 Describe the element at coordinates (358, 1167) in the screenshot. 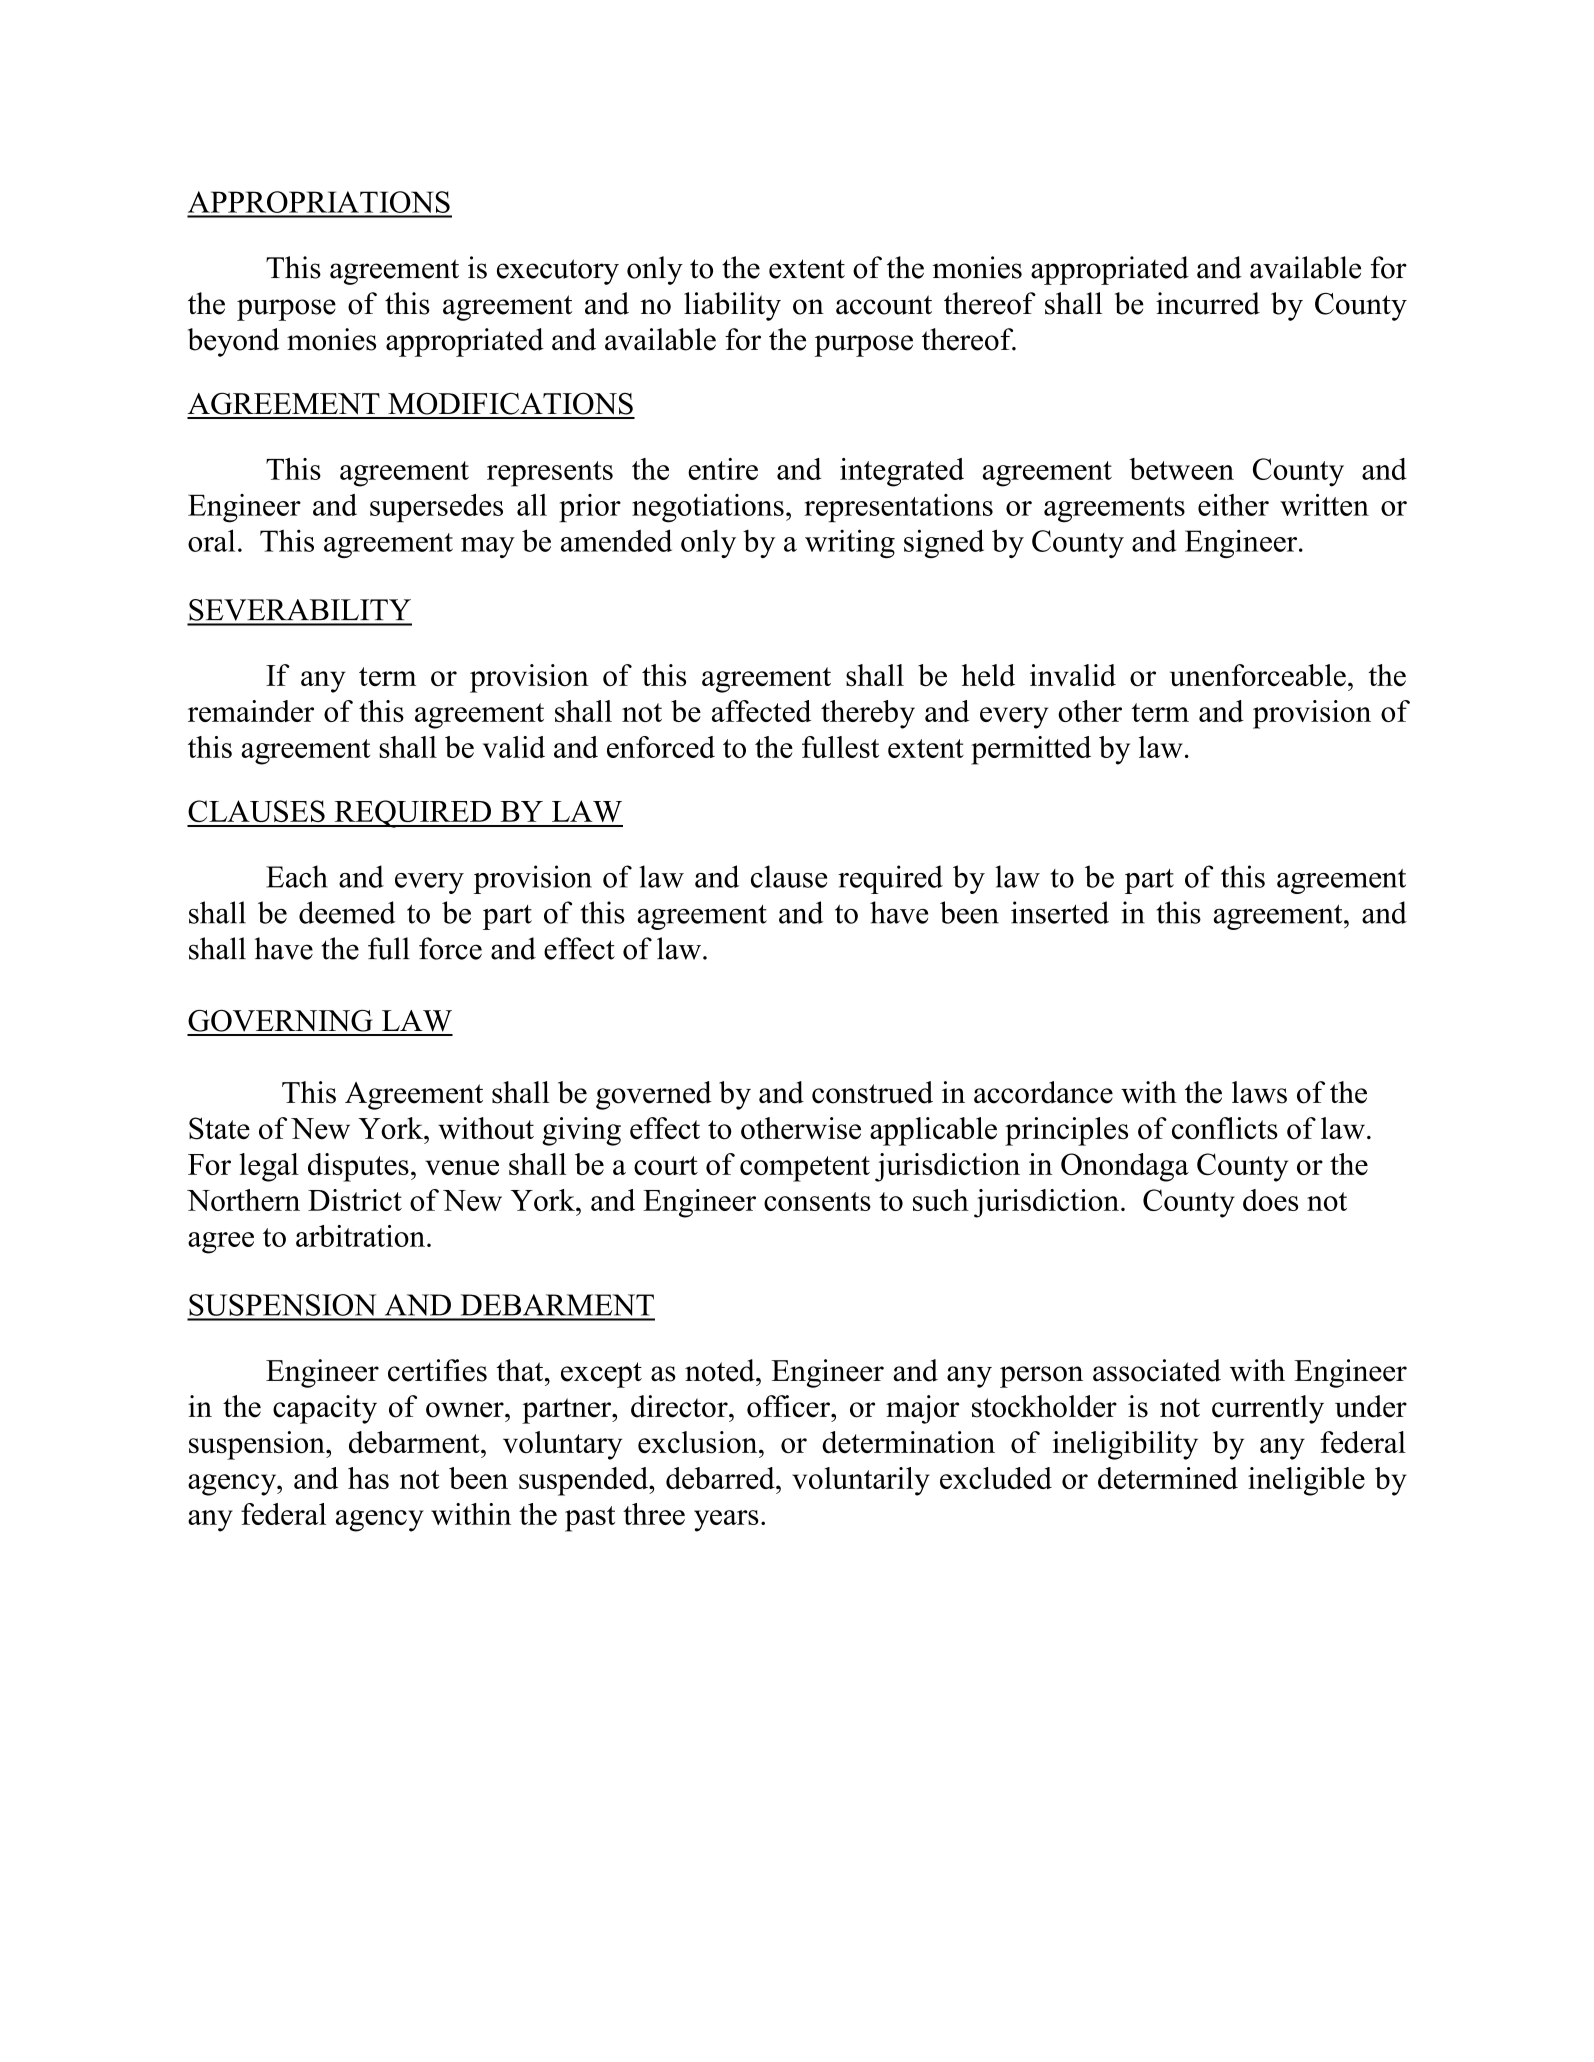

I see `disputes` at that location.
